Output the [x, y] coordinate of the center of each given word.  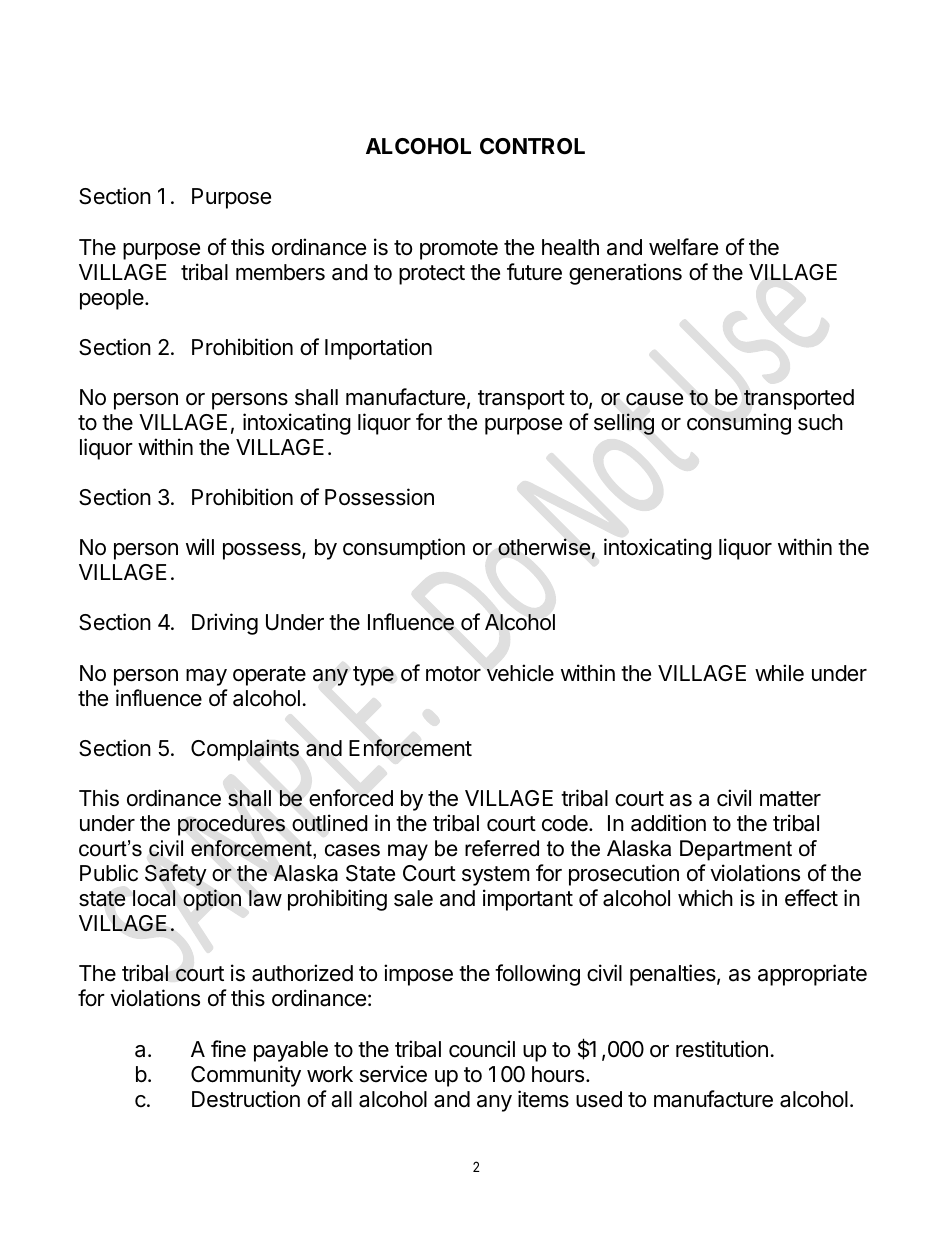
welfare [683, 247]
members [280, 272]
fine [228, 1049]
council [482, 1049]
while [779, 673]
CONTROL [532, 146]
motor [453, 674]
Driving [225, 624]
